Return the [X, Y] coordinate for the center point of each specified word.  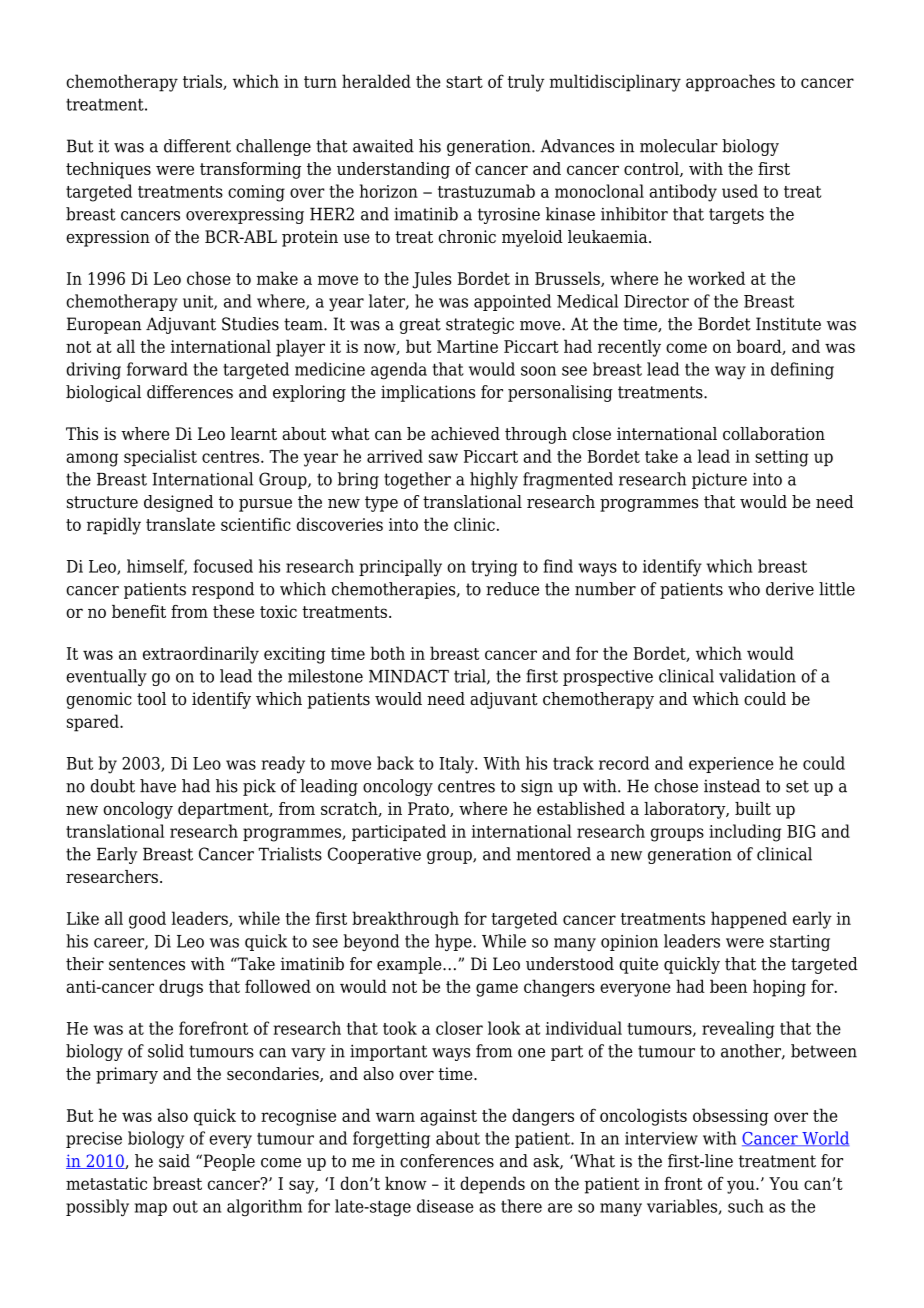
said [174, 1161]
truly [526, 83]
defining [802, 371]
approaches [730, 83]
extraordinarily [201, 655]
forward [157, 369]
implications [428, 393]
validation [757, 676]
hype [454, 942]
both [387, 653]
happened [749, 920]
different [197, 146]
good [147, 920]
